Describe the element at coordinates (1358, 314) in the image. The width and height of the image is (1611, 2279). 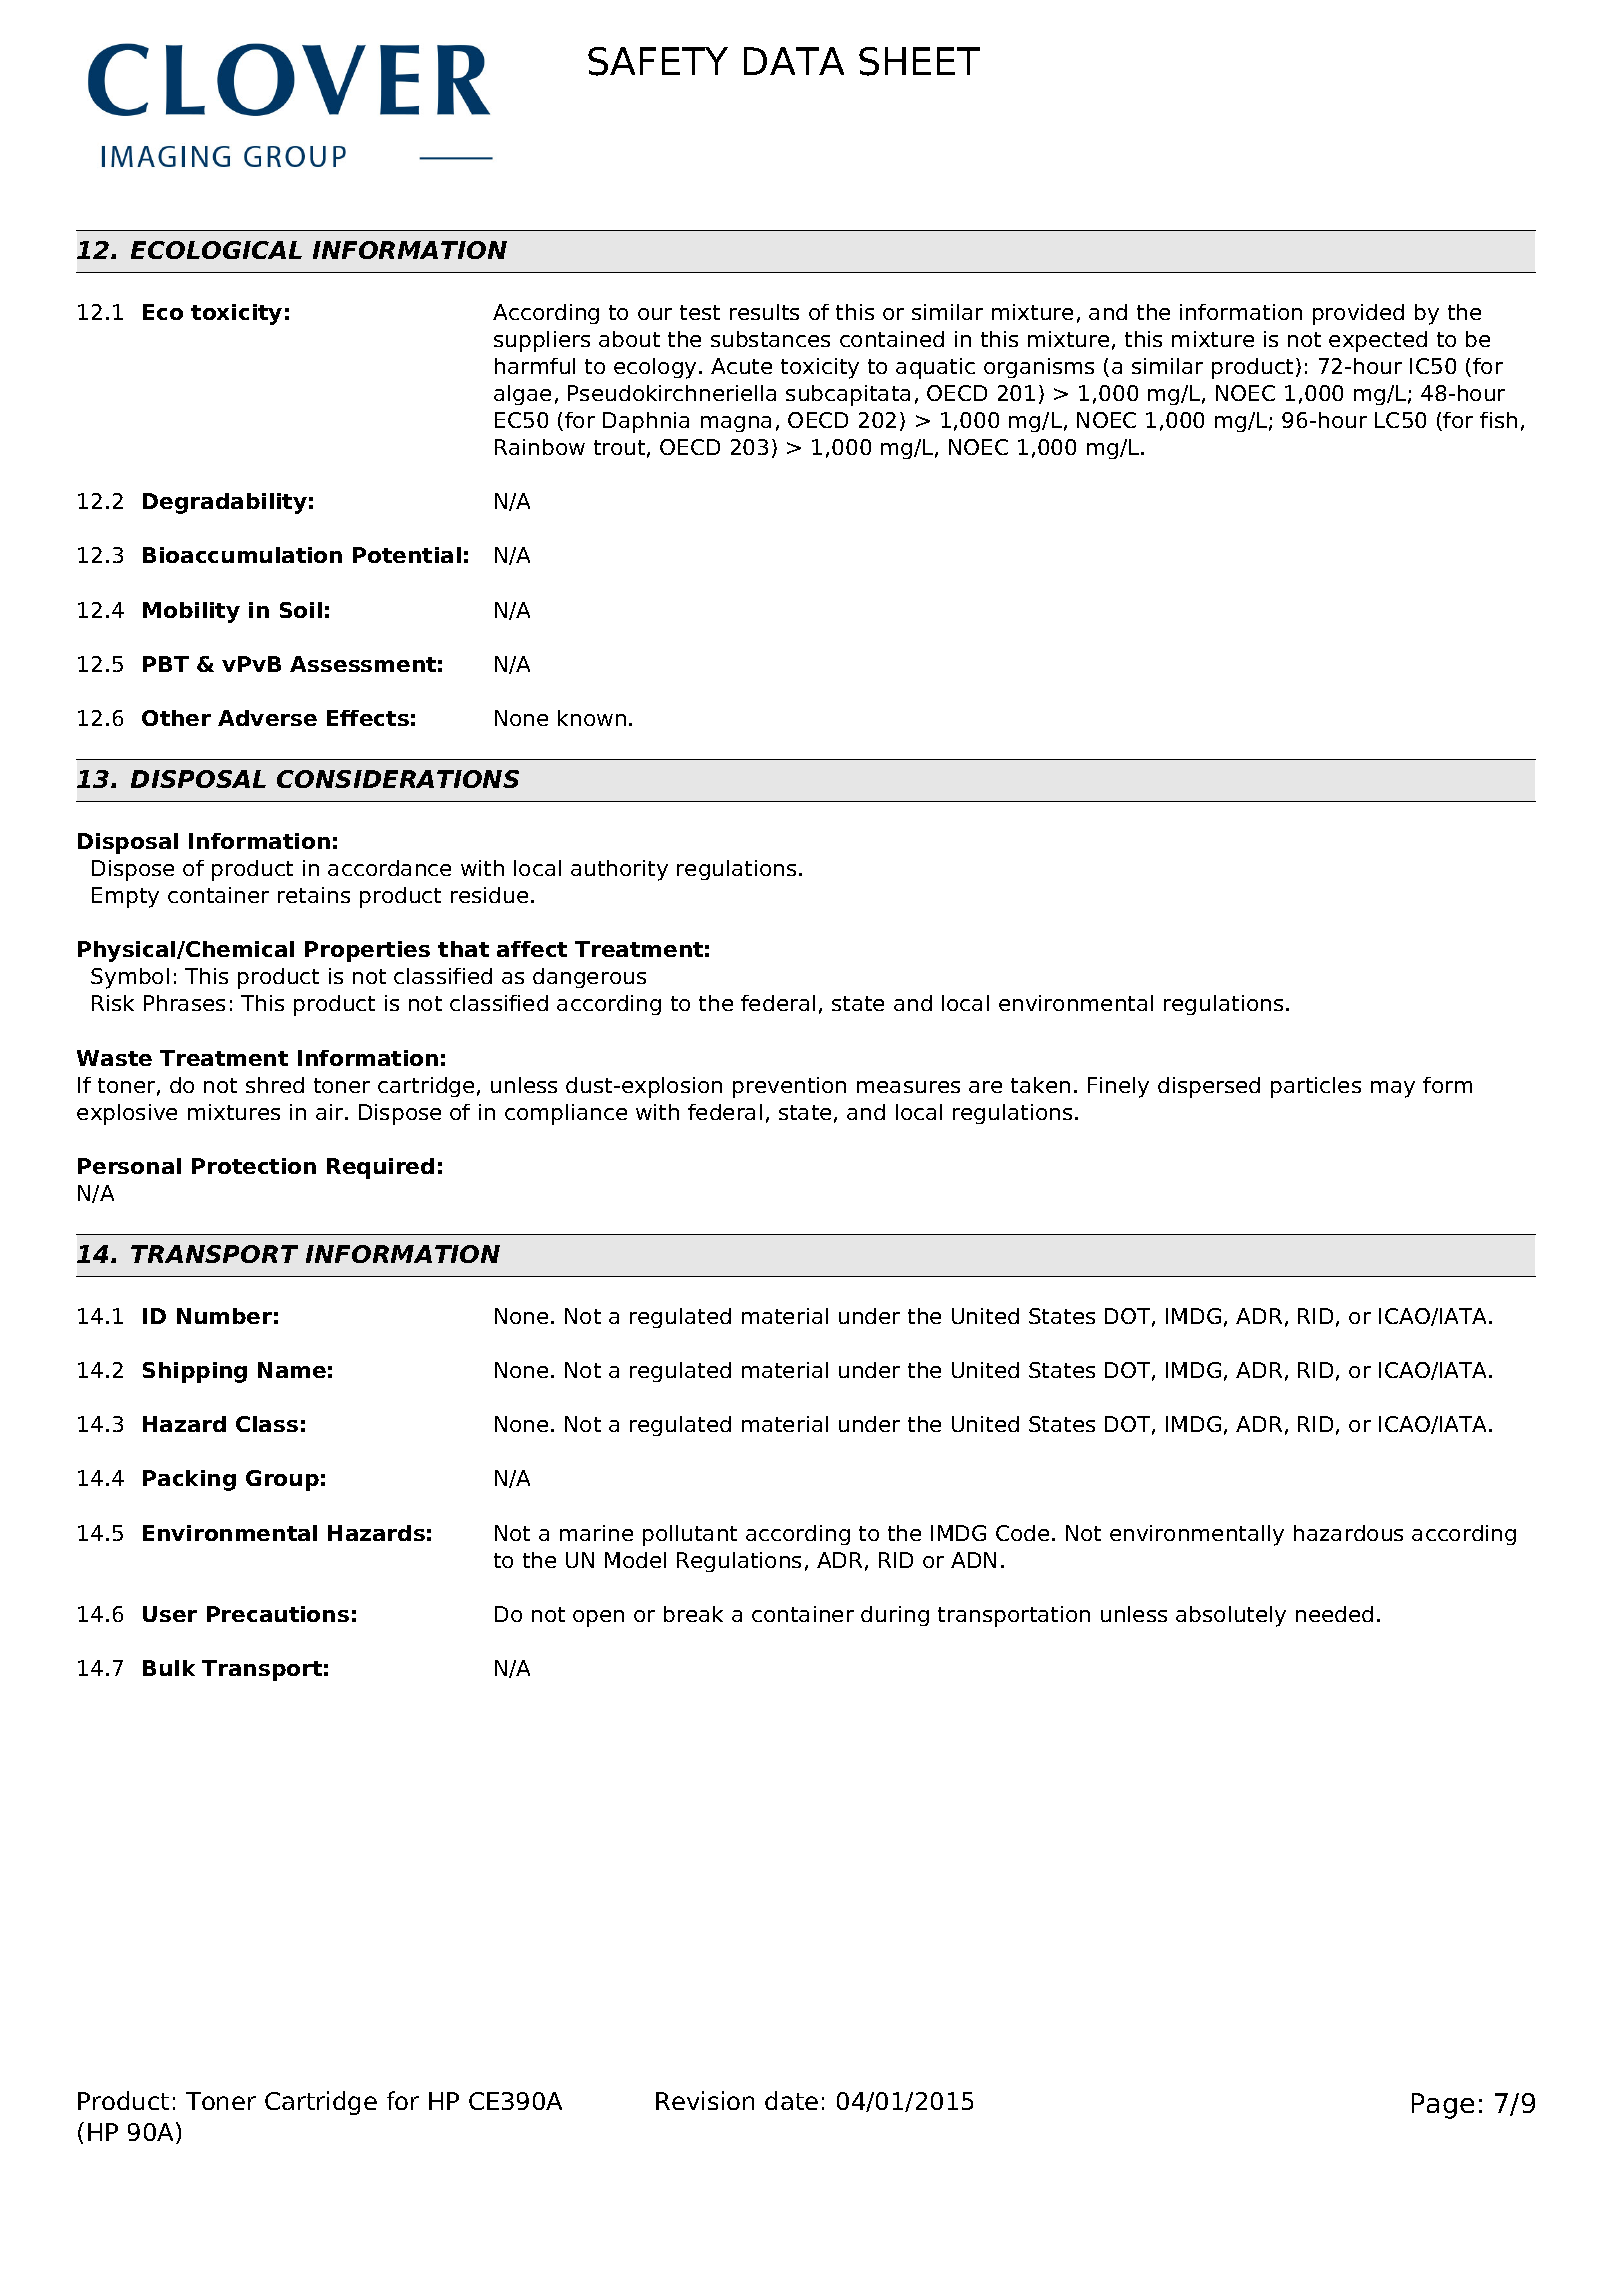
I see `provided` at that location.
